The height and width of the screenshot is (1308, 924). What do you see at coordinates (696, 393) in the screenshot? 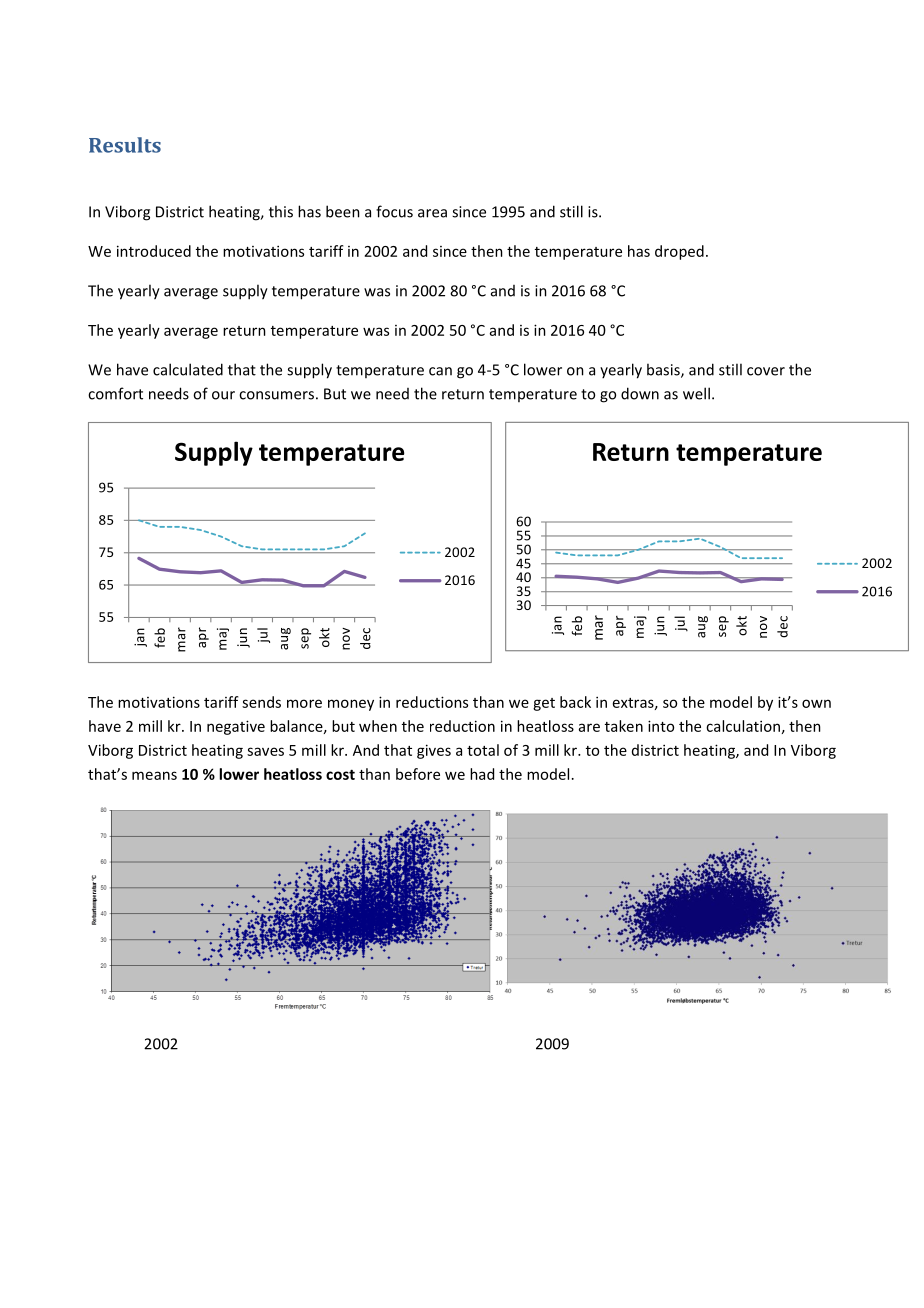
I see `well` at bounding box center [696, 393].
